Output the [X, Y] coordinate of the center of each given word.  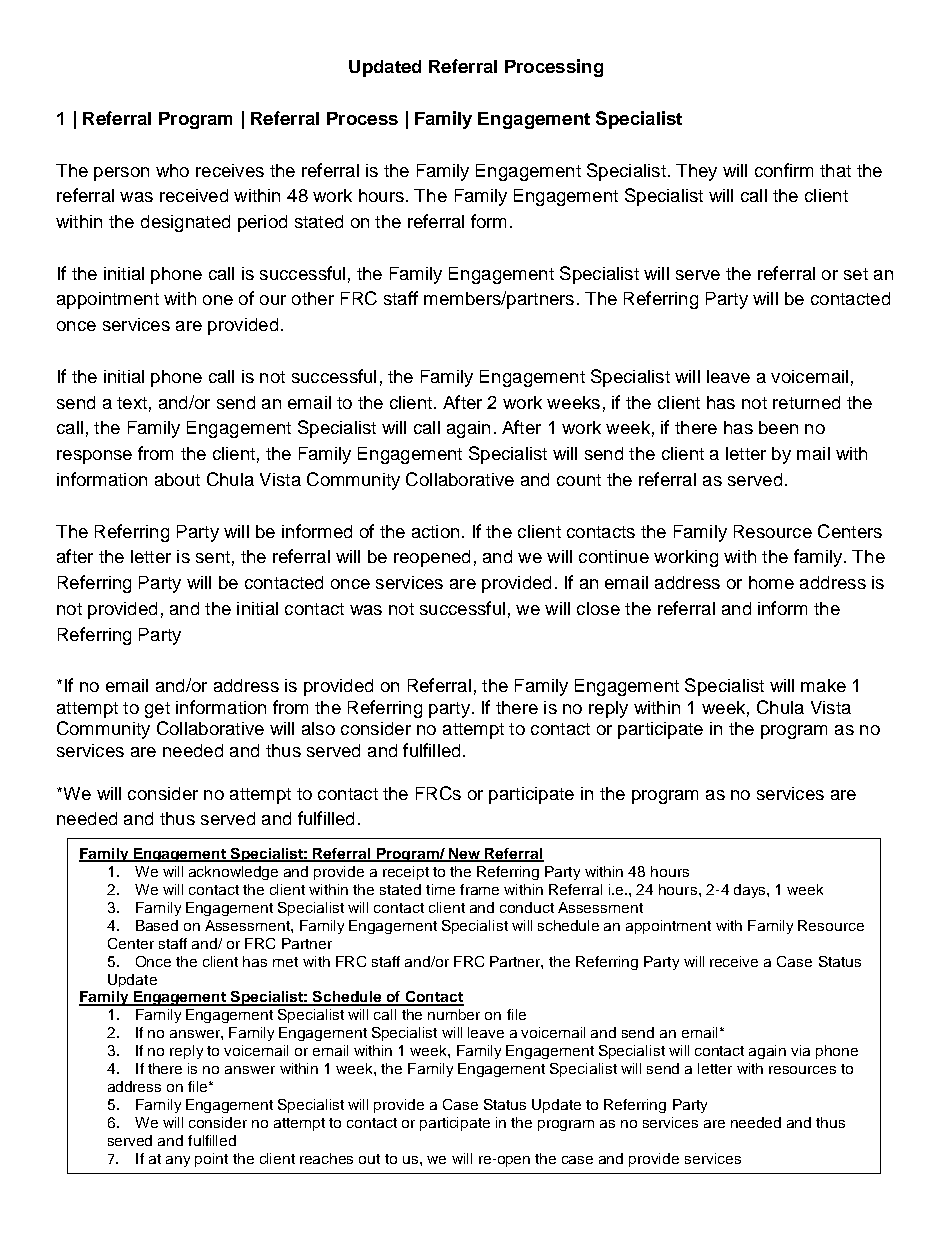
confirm [784, 170]
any [178, 1161]
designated [185, 223]
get [157, 710]
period [262, 223]
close [598, 608]
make [823, 685]
